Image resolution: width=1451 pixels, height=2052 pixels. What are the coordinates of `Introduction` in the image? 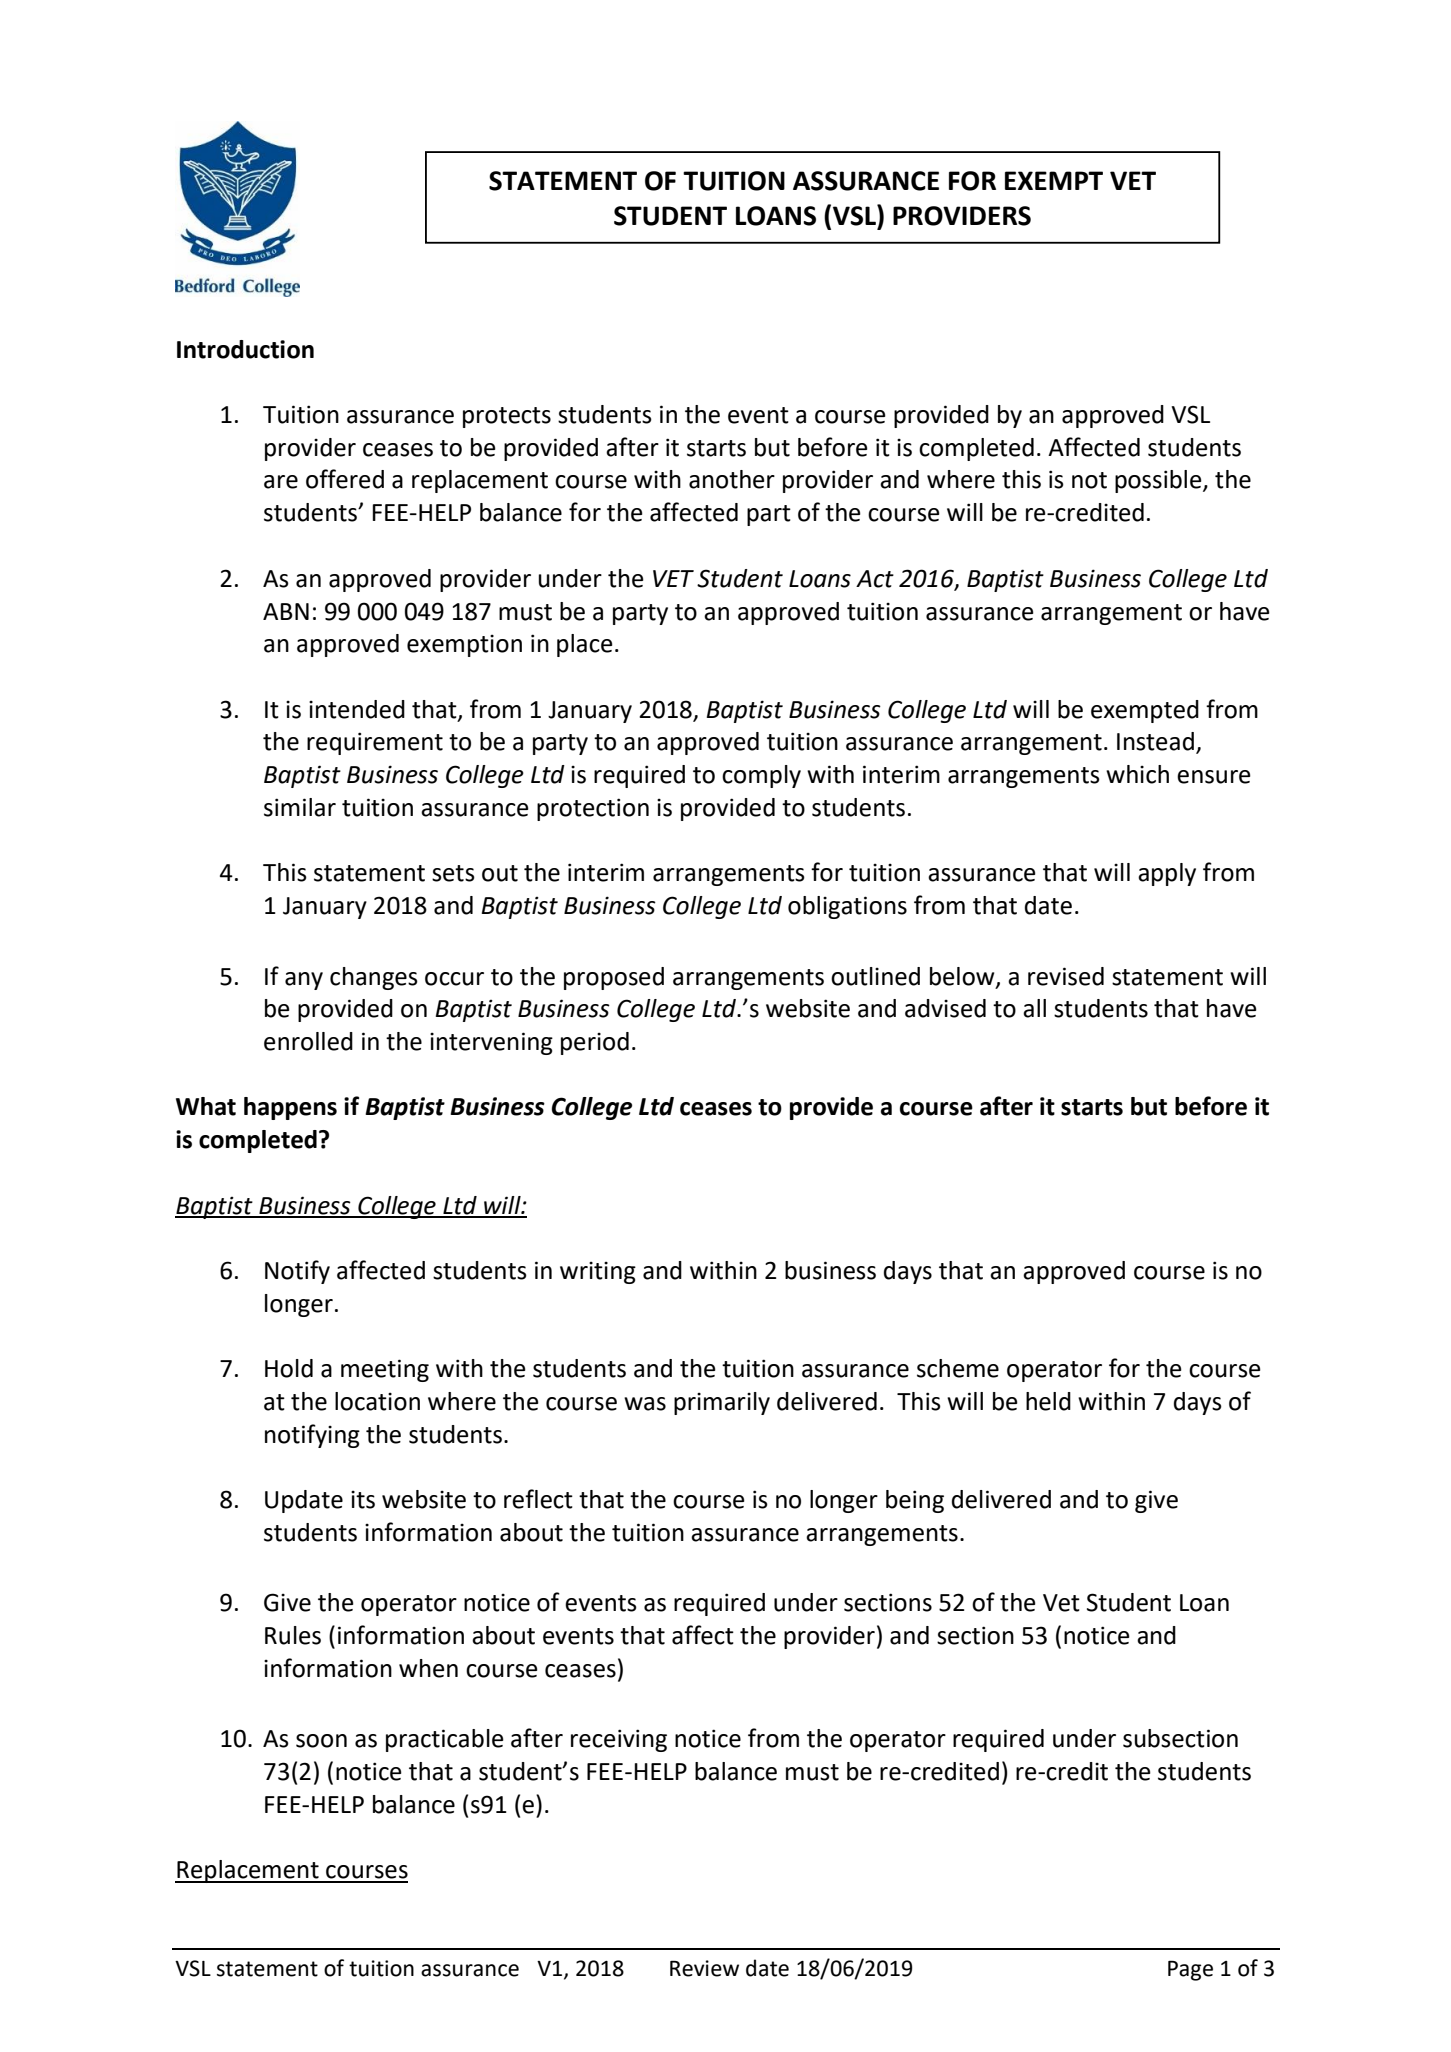 It's located at (245, 349).
